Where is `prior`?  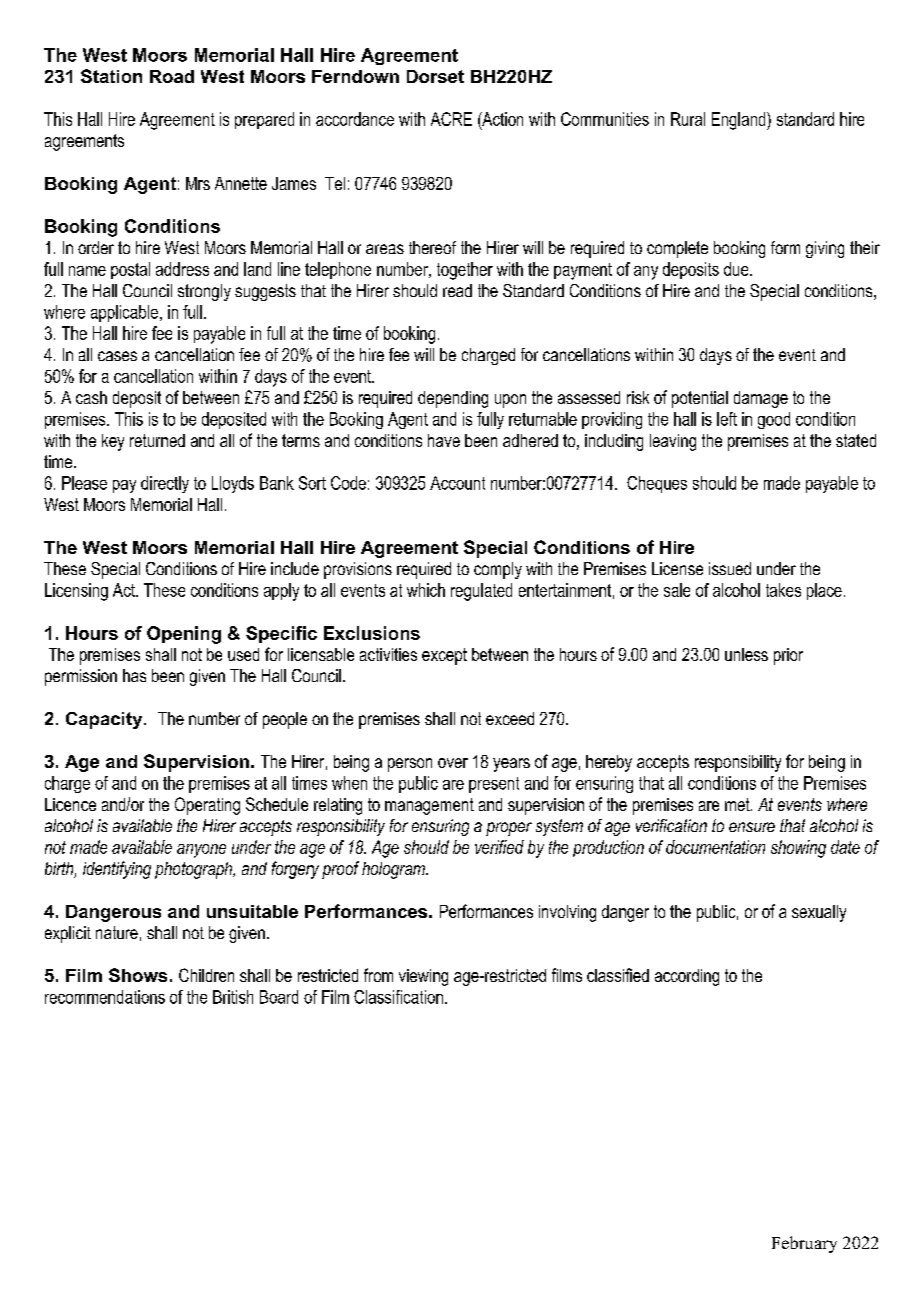 prior is located at coordinates (788, 656).
